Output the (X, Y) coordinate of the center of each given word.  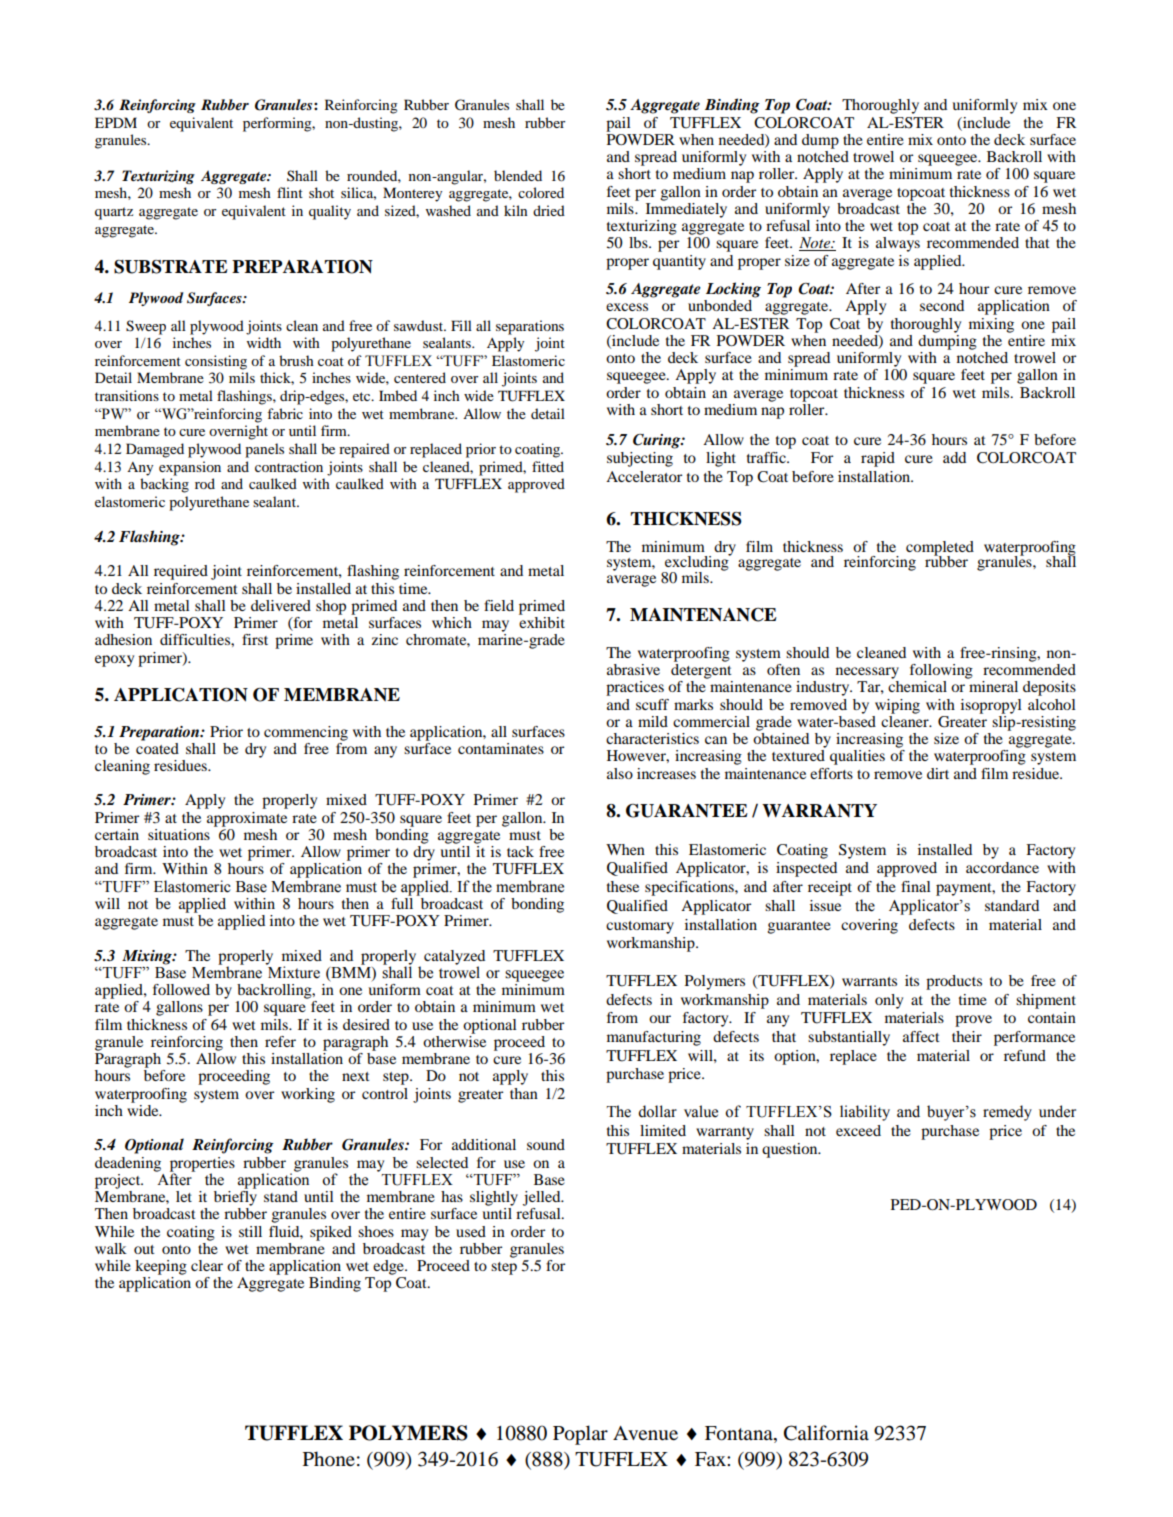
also (620, 773)
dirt (938, 773)
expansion (190, 468)
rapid (878, 459)
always (898, 244)
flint (290, 192)
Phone (329, 1459)
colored (541, 192)
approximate (247, 819)
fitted (548, 466)
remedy (1007, 1113)
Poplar (580, 1435)
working (308, 1095)
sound (546, 1144)
